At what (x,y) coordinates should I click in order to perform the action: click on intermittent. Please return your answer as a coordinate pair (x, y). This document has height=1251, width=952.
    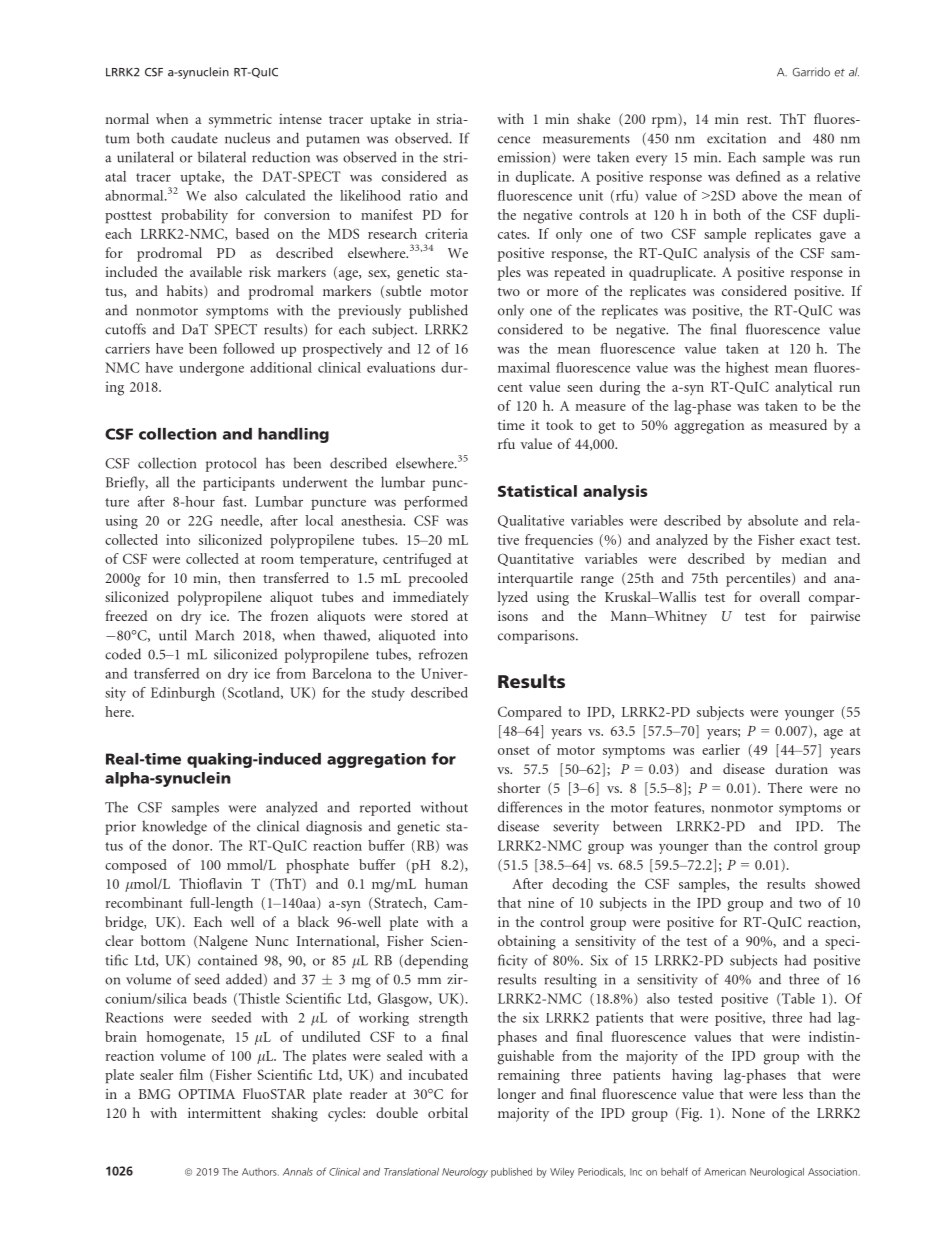
    Looking at the image, I should click on (224, 1113).
